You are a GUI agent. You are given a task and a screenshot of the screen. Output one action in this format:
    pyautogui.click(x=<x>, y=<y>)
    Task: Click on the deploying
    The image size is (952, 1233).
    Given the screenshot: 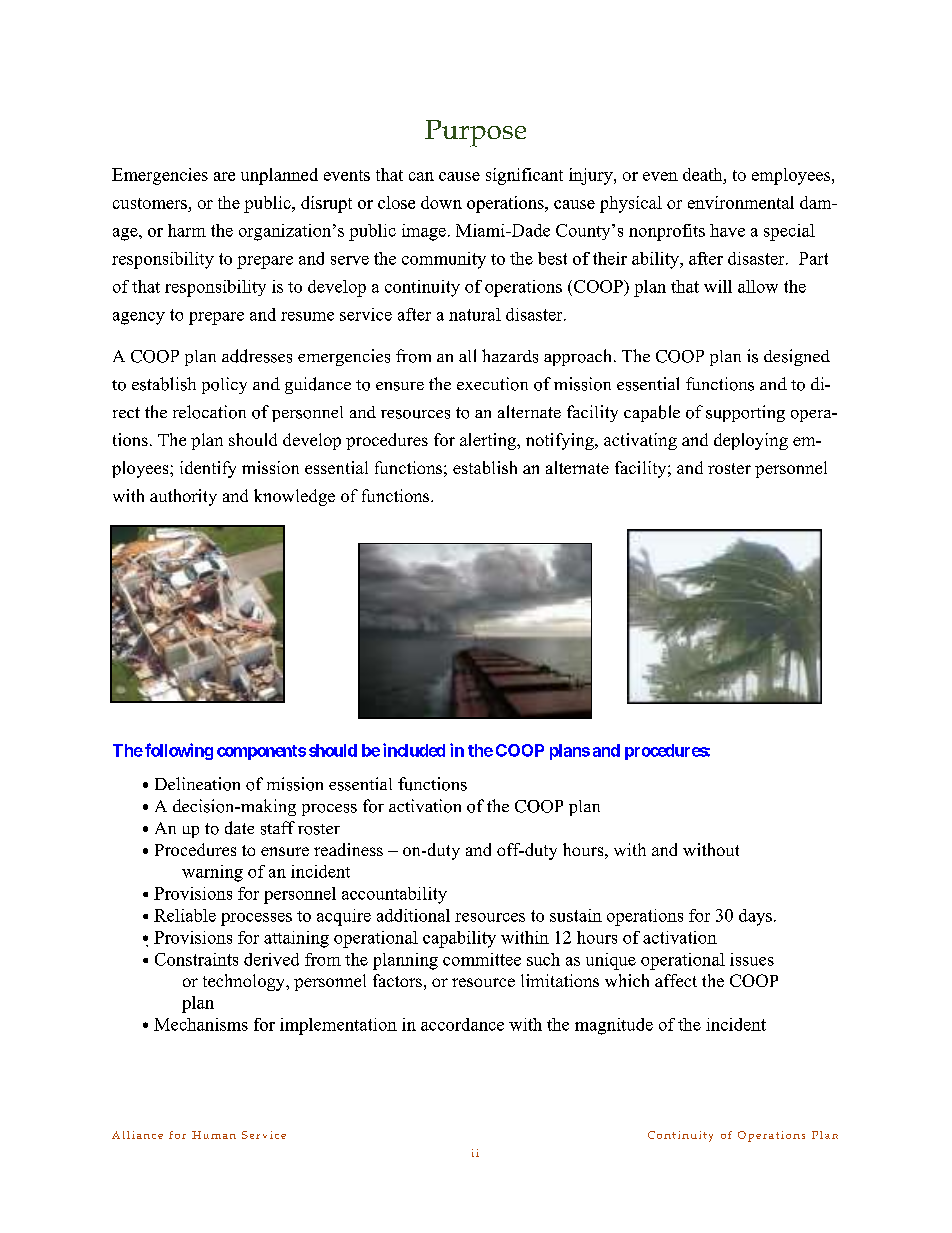 What is the action you would take?
    pyautogui.click(x=751, y=441)
